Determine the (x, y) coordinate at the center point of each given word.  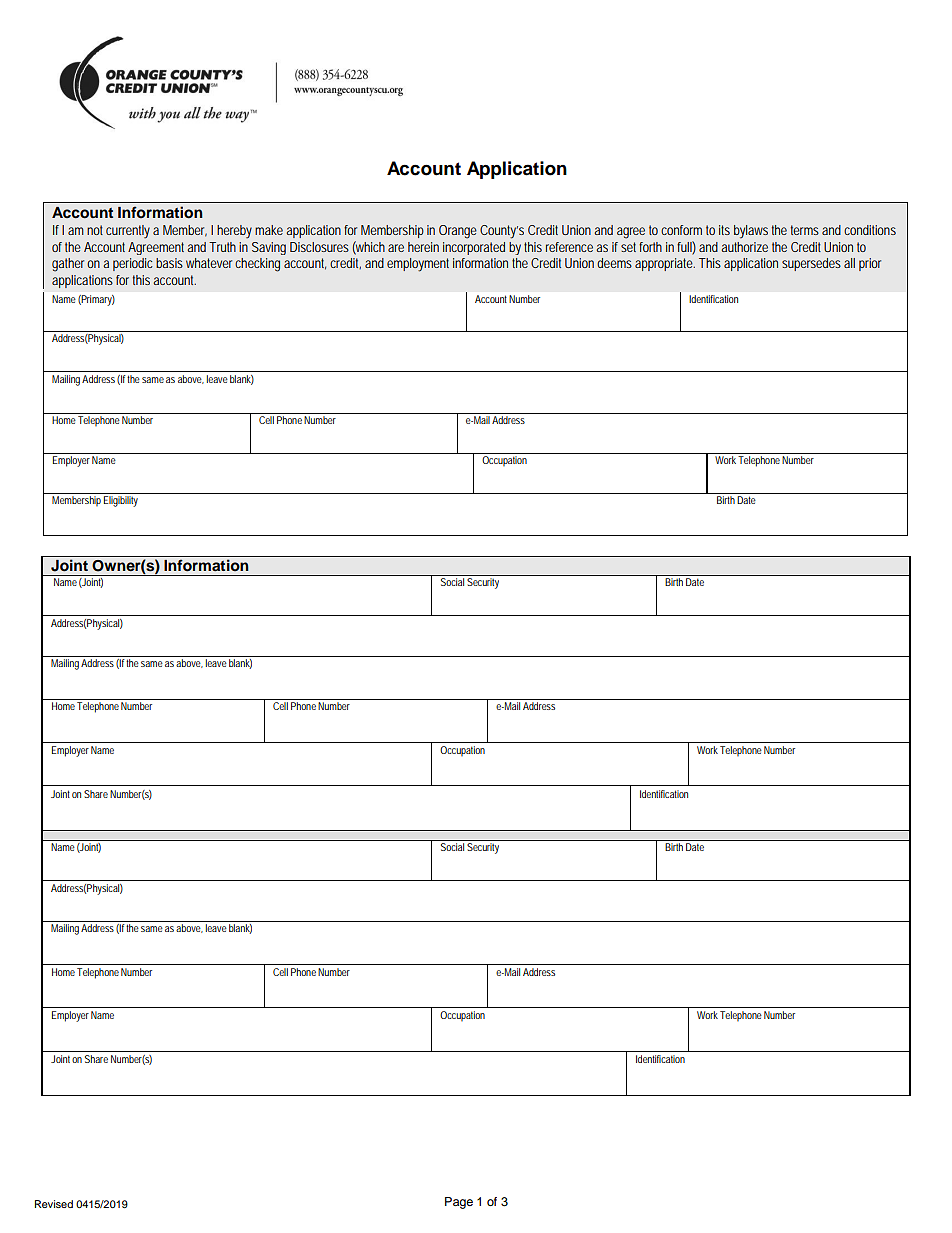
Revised (54, 1204)
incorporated (474, 248)
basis (169, 263)
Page (459, 1203)
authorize (744, 247)
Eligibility (121, 501)
